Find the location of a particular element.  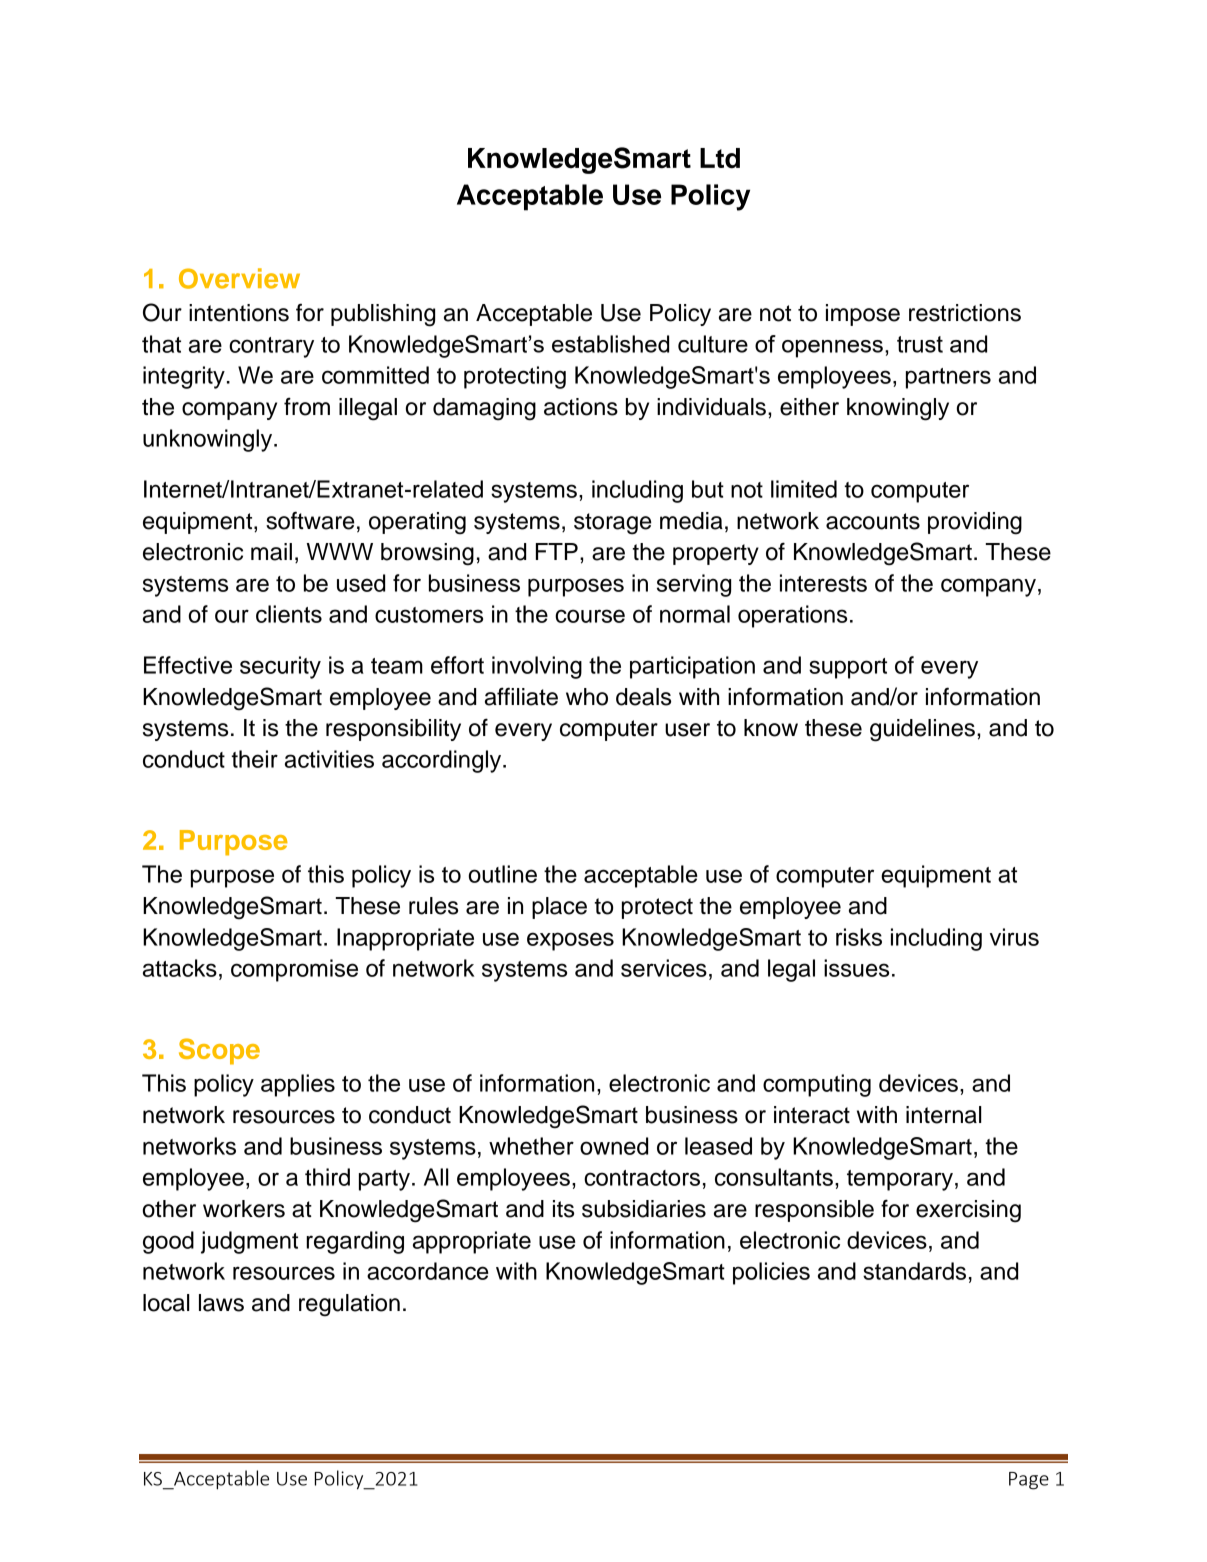

Page is located at coordinates (1029, 1481).
